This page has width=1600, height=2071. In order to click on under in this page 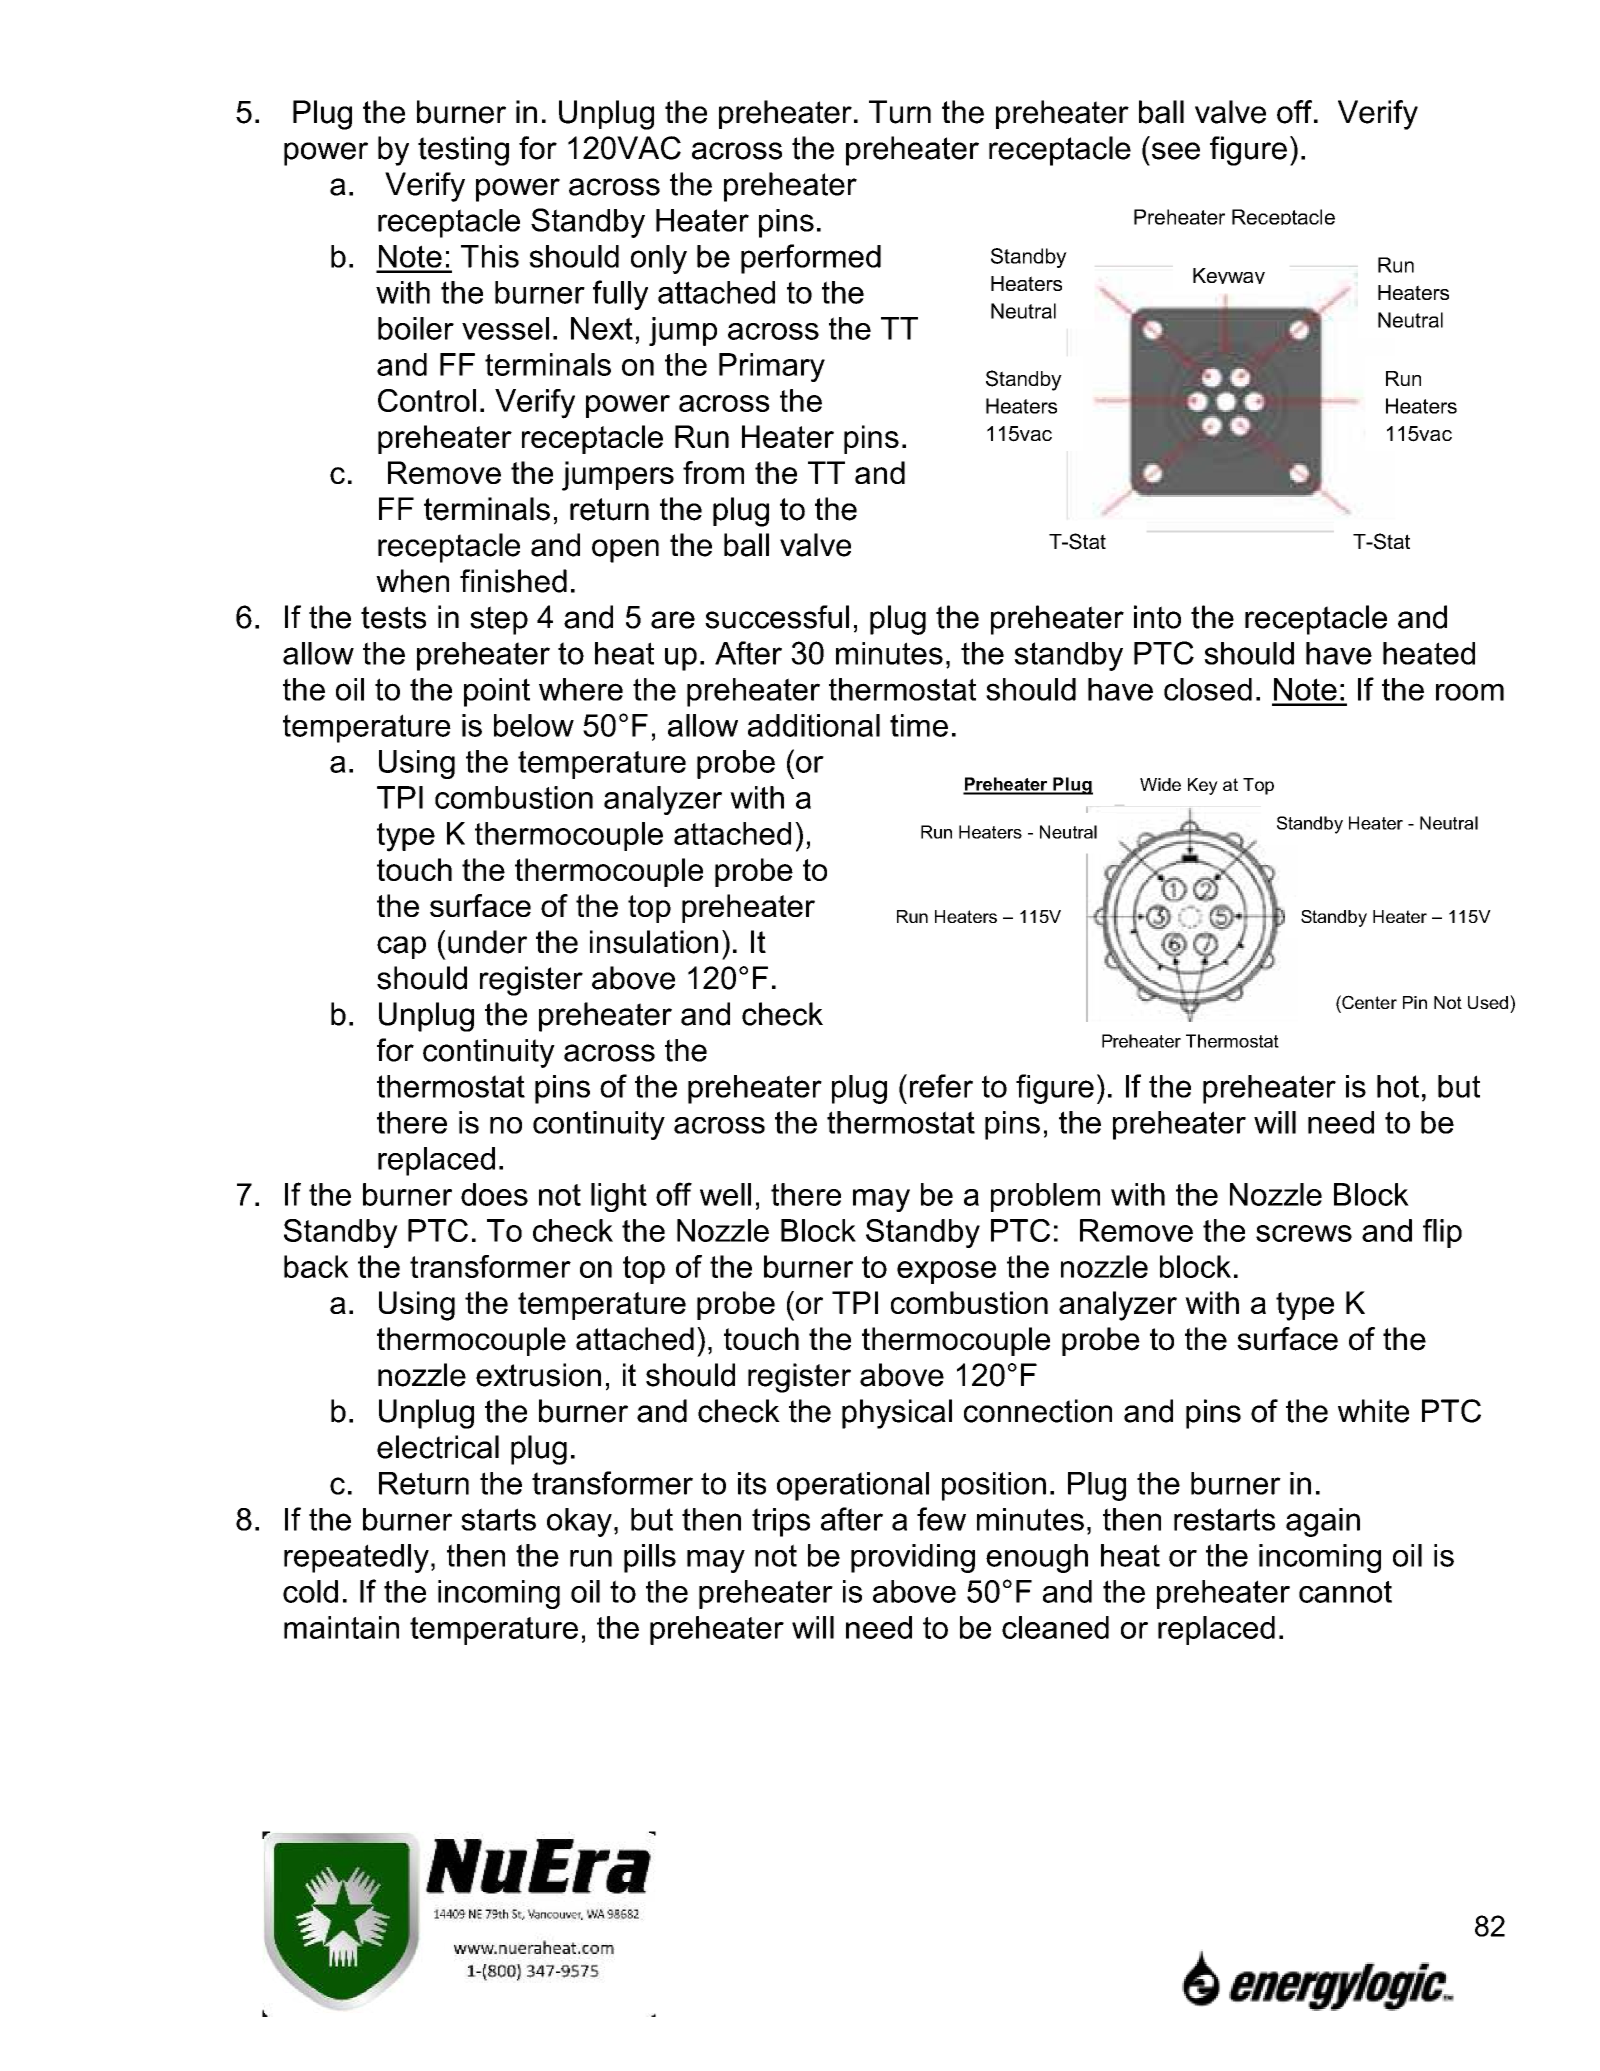, I will do `click(487, 942)`.
